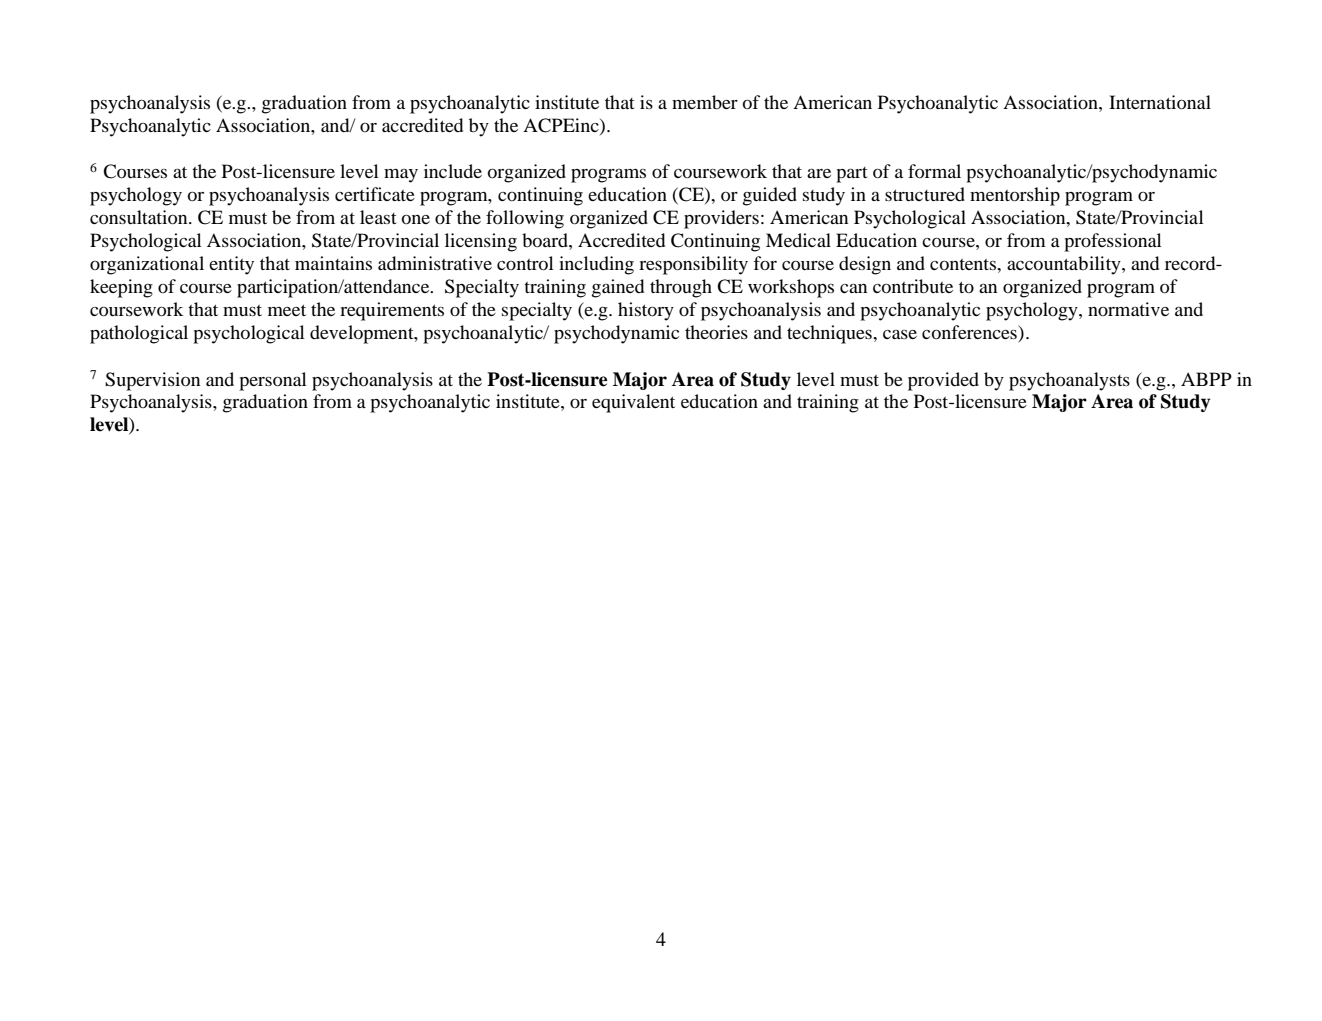 The width and height of the image is (1322, 1021). Describe the element at coordinates (273, 381) in the image. I see `personal` at that location.
